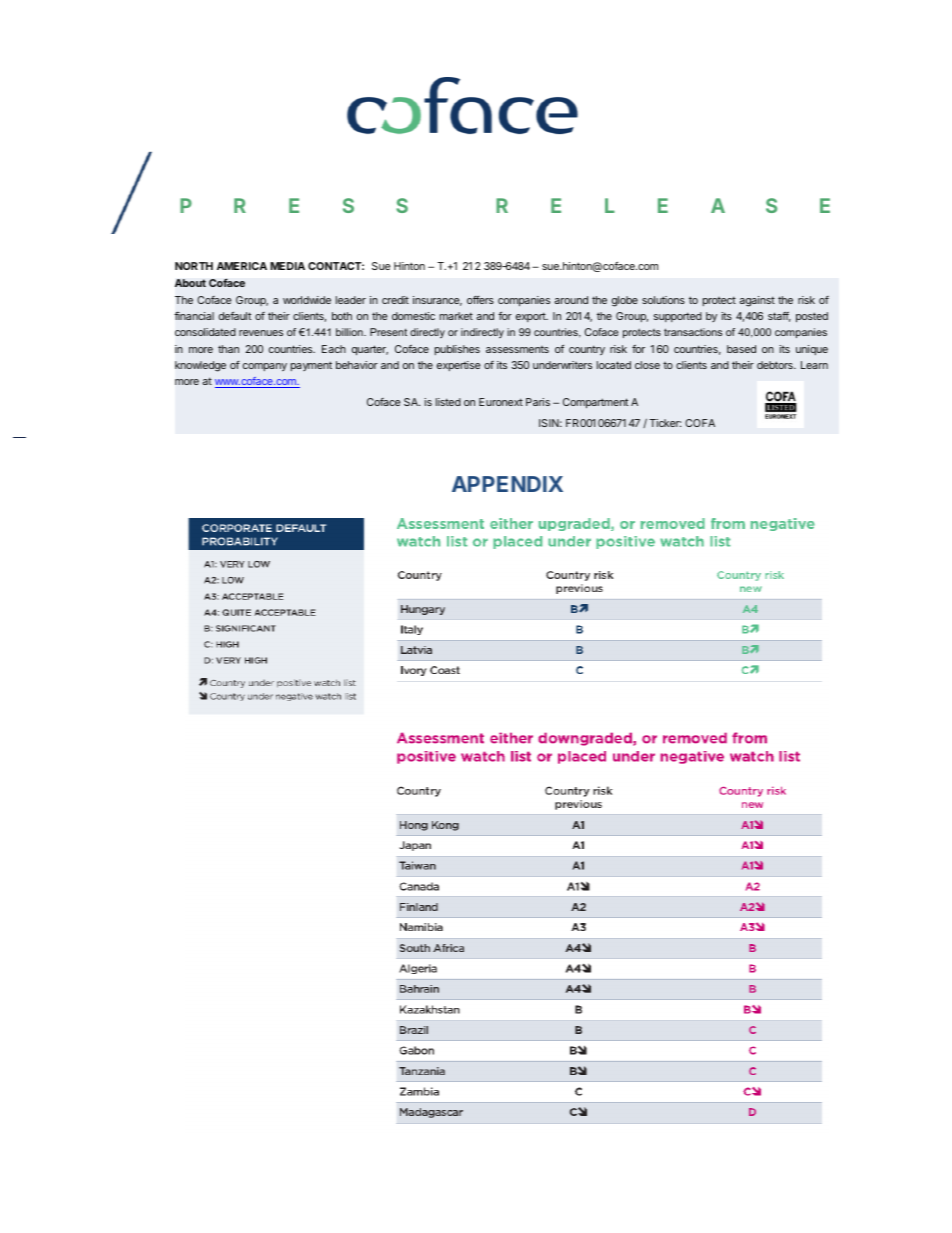 The image size is (952, 1233). Describe the element at coordinates (480, 300) in the screenshot. I see `offers` at that location.
